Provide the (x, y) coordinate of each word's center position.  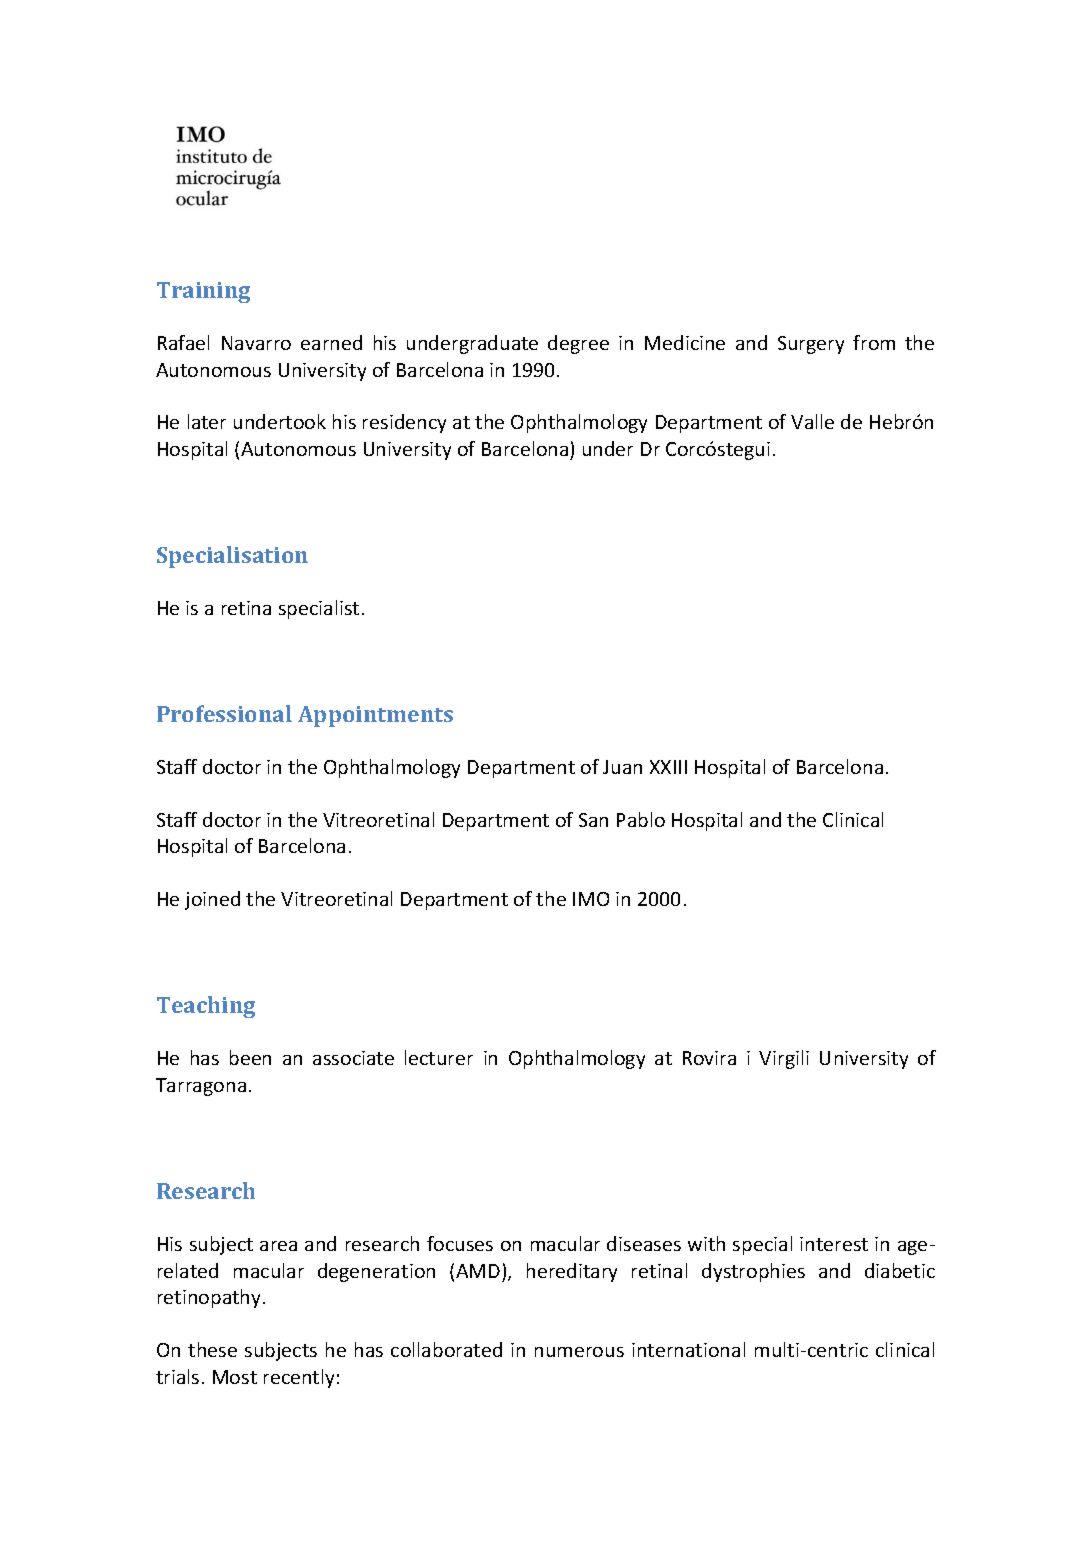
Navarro (256, 343)
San (593, 820)
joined (212, 900)
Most (235, 1377)
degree (578, 344)
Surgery (811, 345)
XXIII (668, 767)
